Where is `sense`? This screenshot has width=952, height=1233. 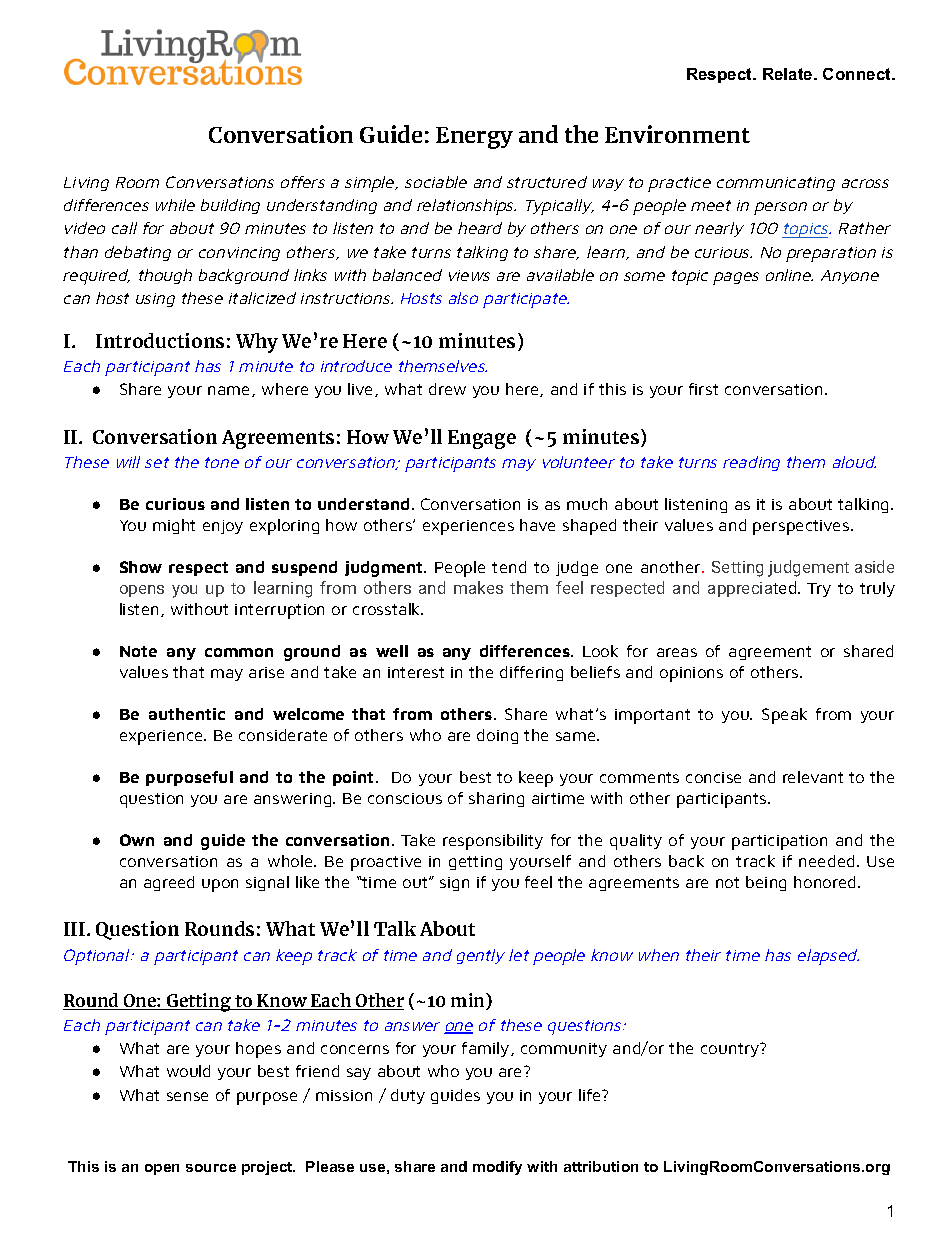
sense is located at coordinates (187, 1096).
